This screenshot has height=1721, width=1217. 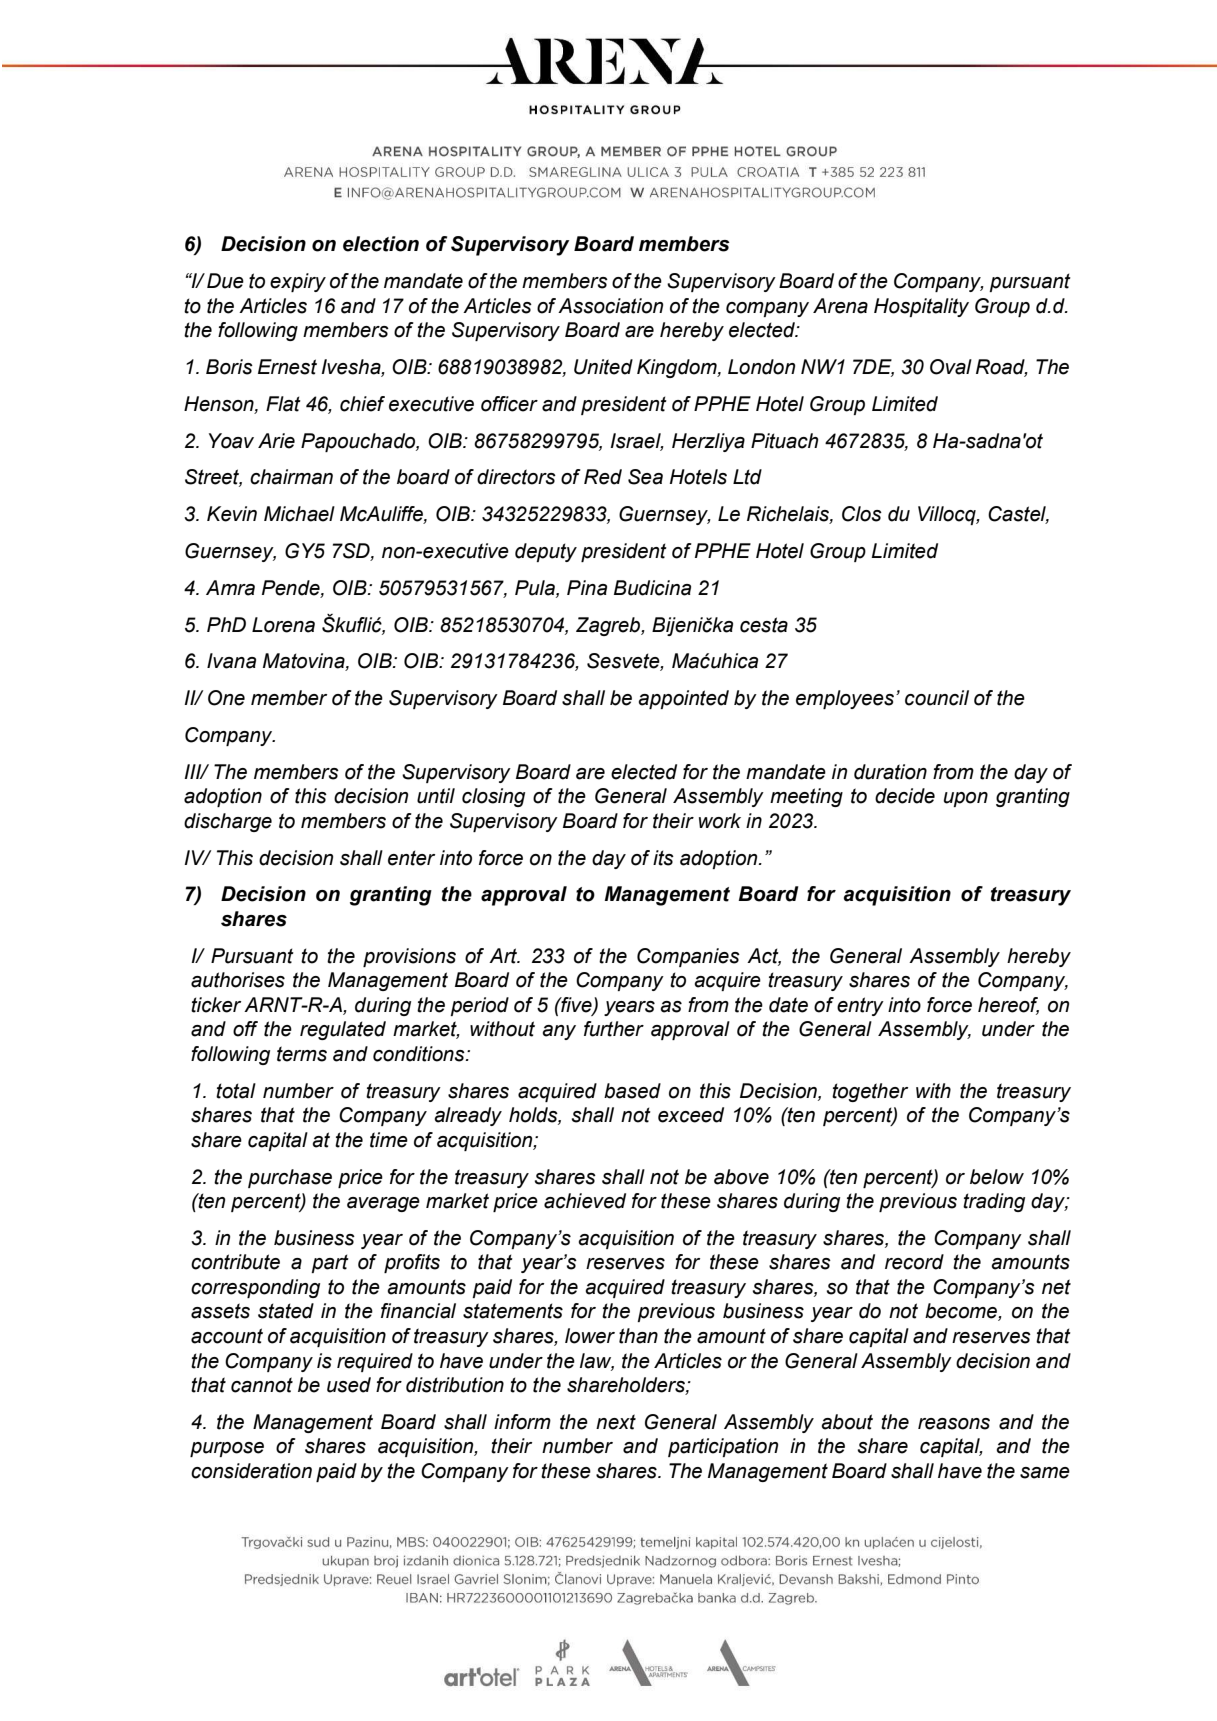 I want to click on work, so click(x=720, y=821).
